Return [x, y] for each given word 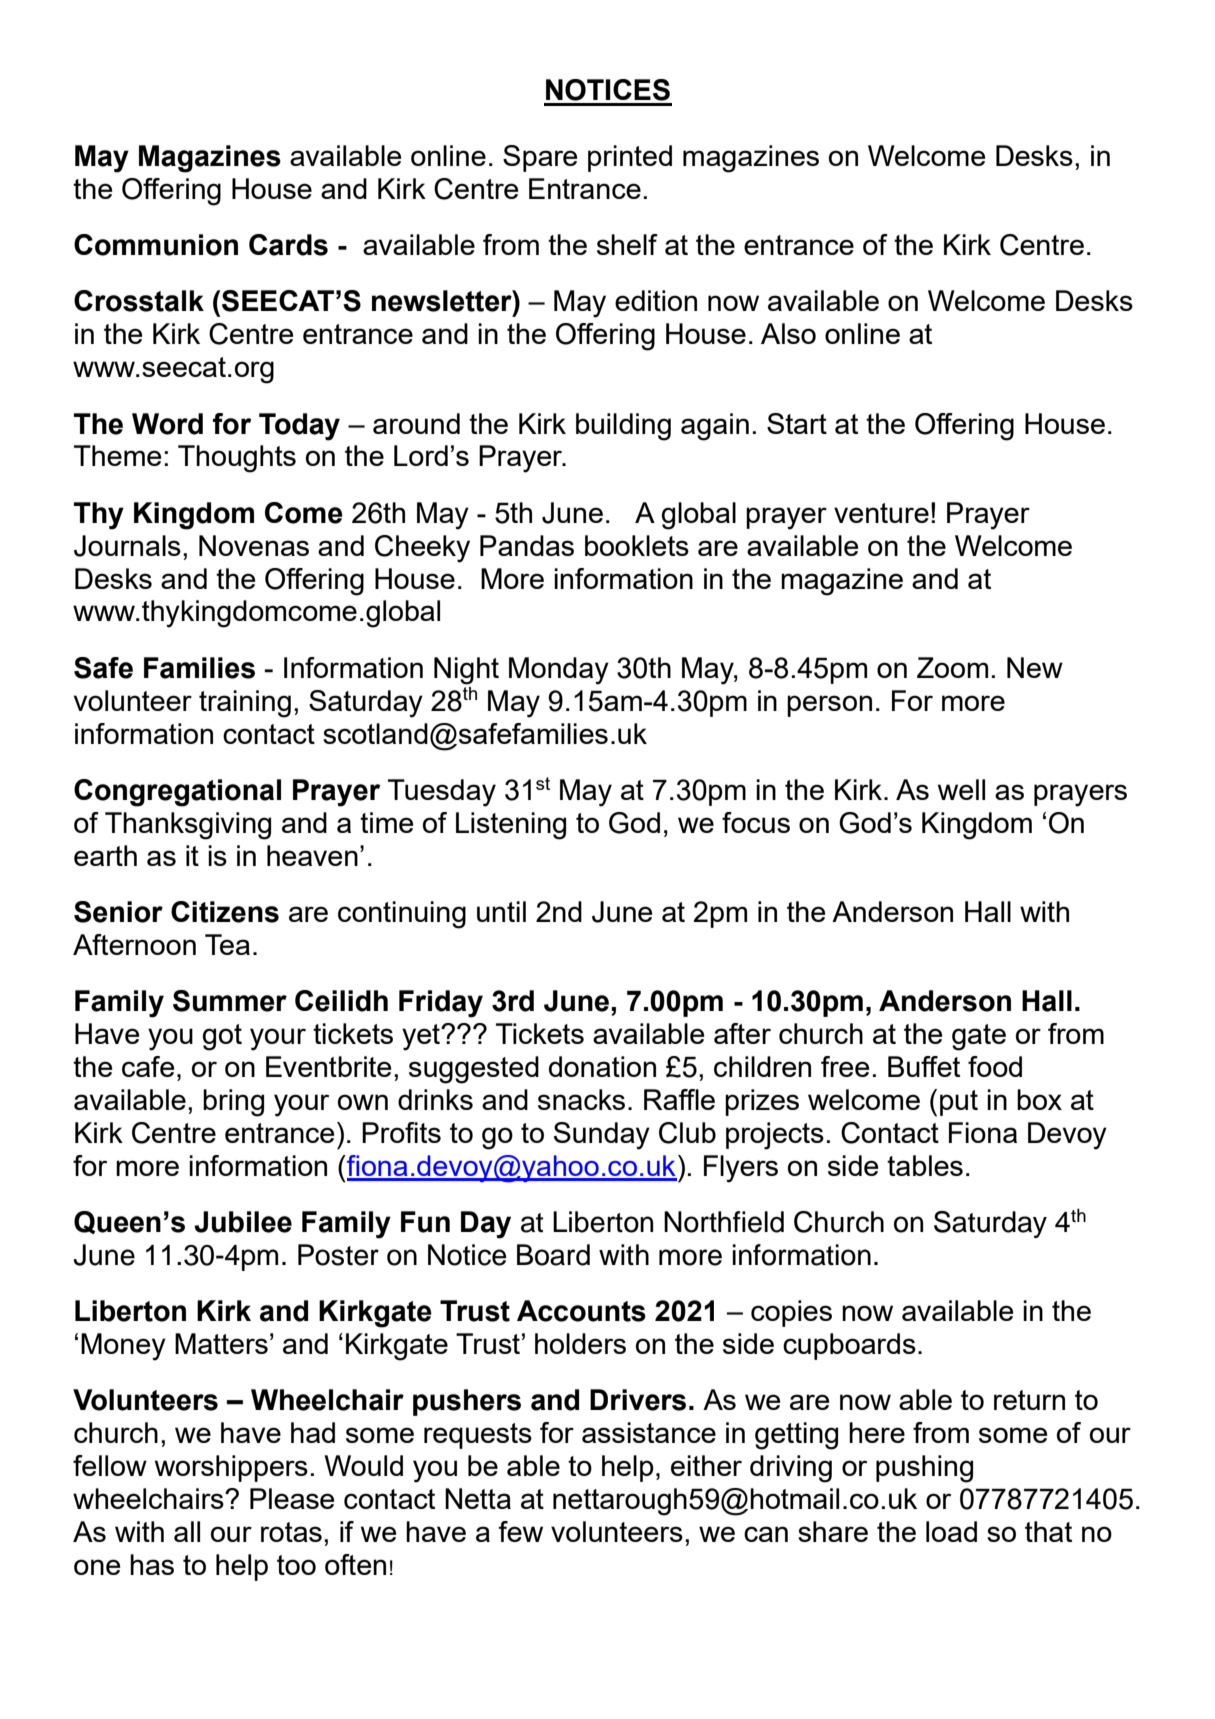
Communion [156, 245]
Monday [559, 671]
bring [233, 1103]
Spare [540, 158]
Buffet [924, 1066]
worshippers [231, 1468]
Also [788, 333]
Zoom [952, 667]
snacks [581, 1099]
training [245, 704]
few [520, 1531]
